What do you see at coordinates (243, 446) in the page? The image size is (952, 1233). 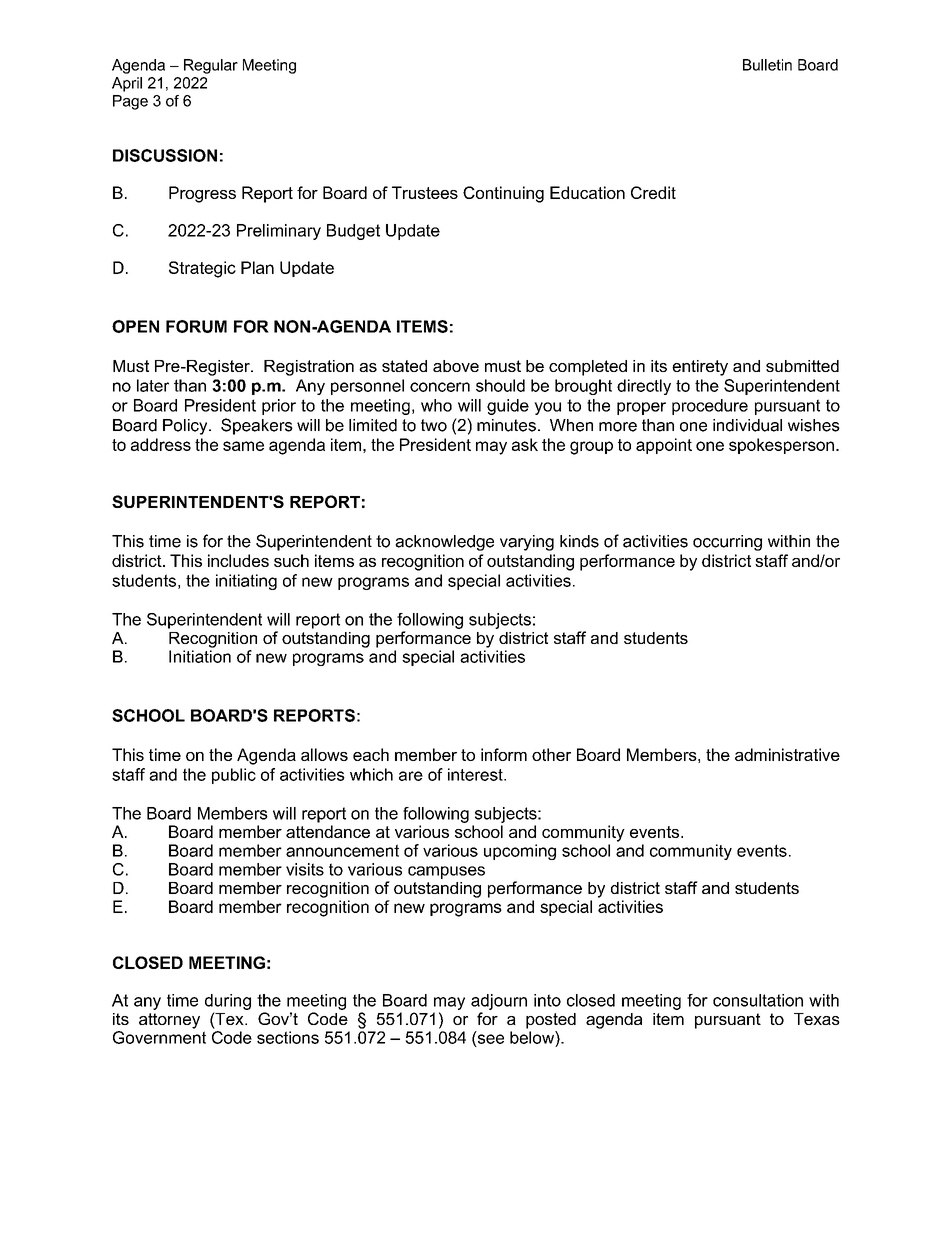 I see `same` at bounding box center [243, 446].
